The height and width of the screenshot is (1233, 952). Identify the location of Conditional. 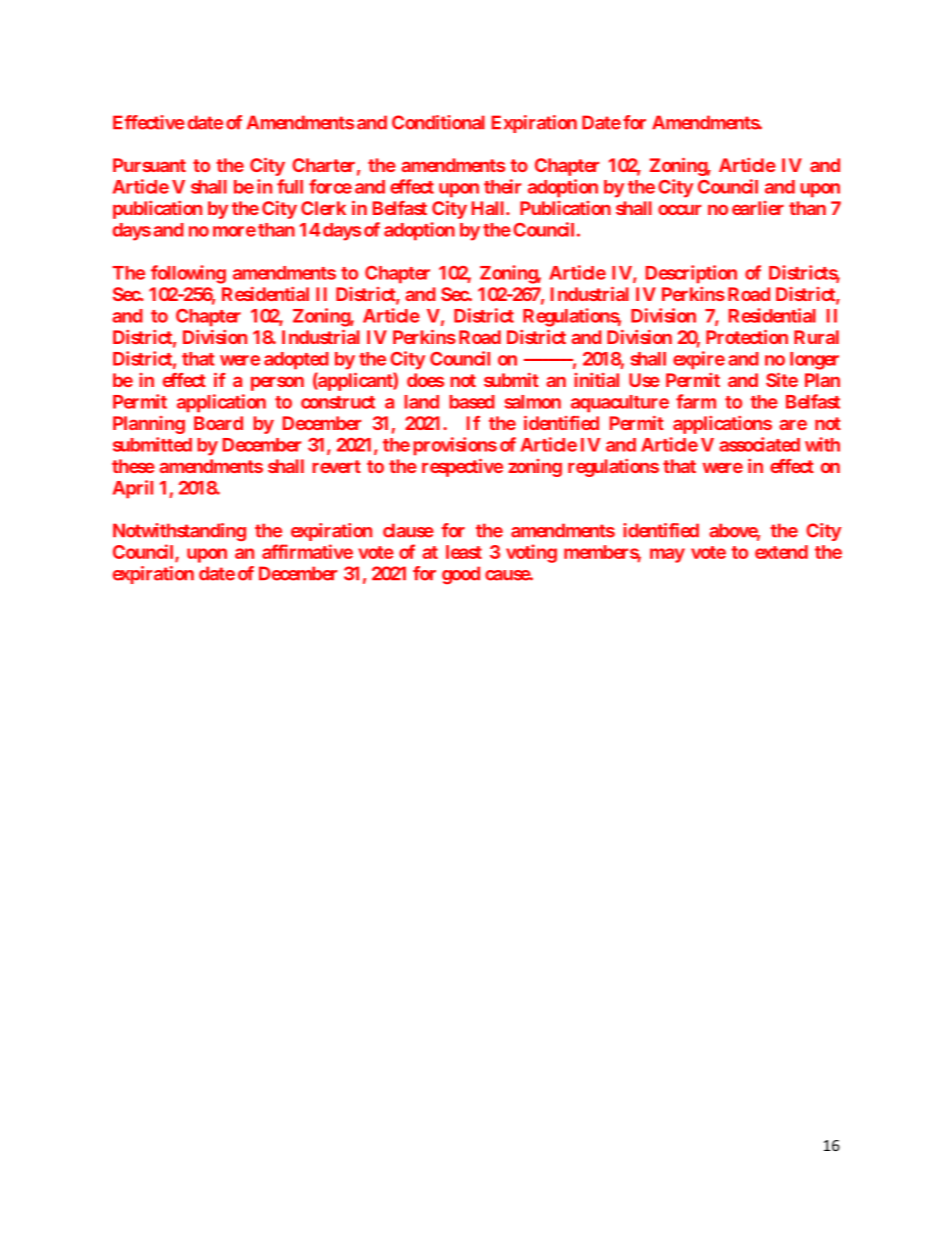
(438, 122).
